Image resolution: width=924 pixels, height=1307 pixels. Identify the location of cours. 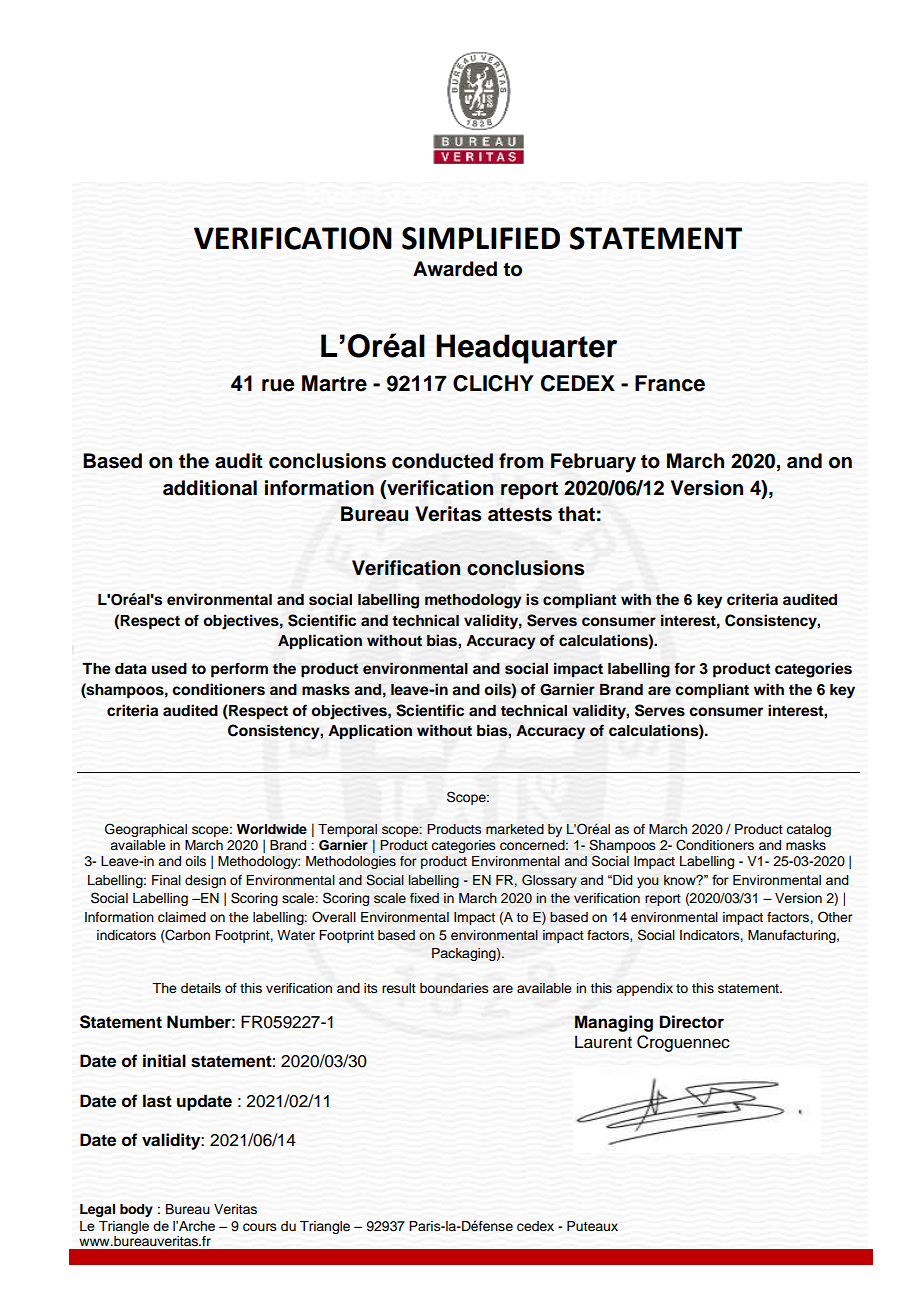
(260, 1227).
